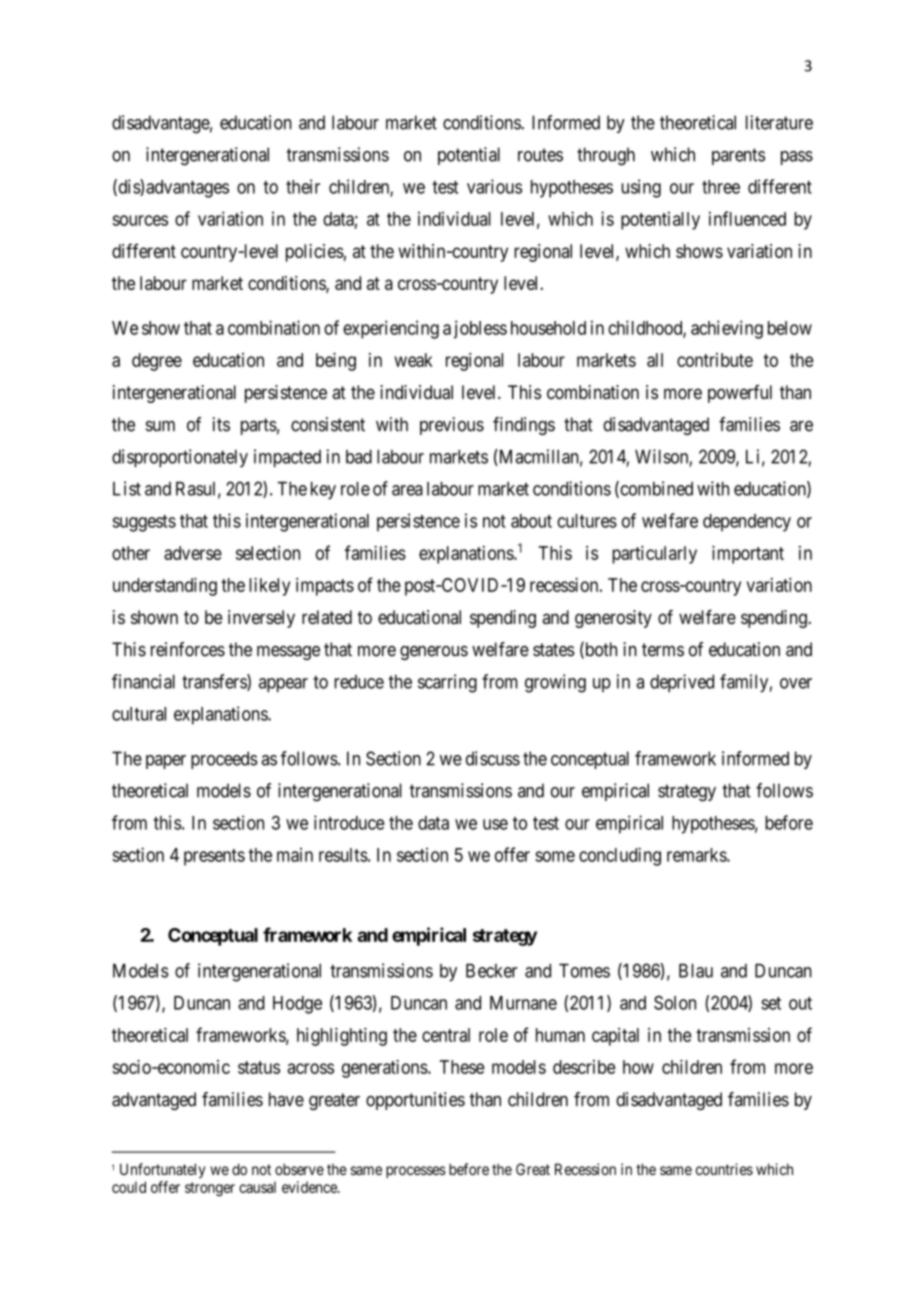 The width and height of the screenshot is (924, 1308). Describe the element at coordinates (682, 683) in the screenshot. I see `deprived` at that location.
